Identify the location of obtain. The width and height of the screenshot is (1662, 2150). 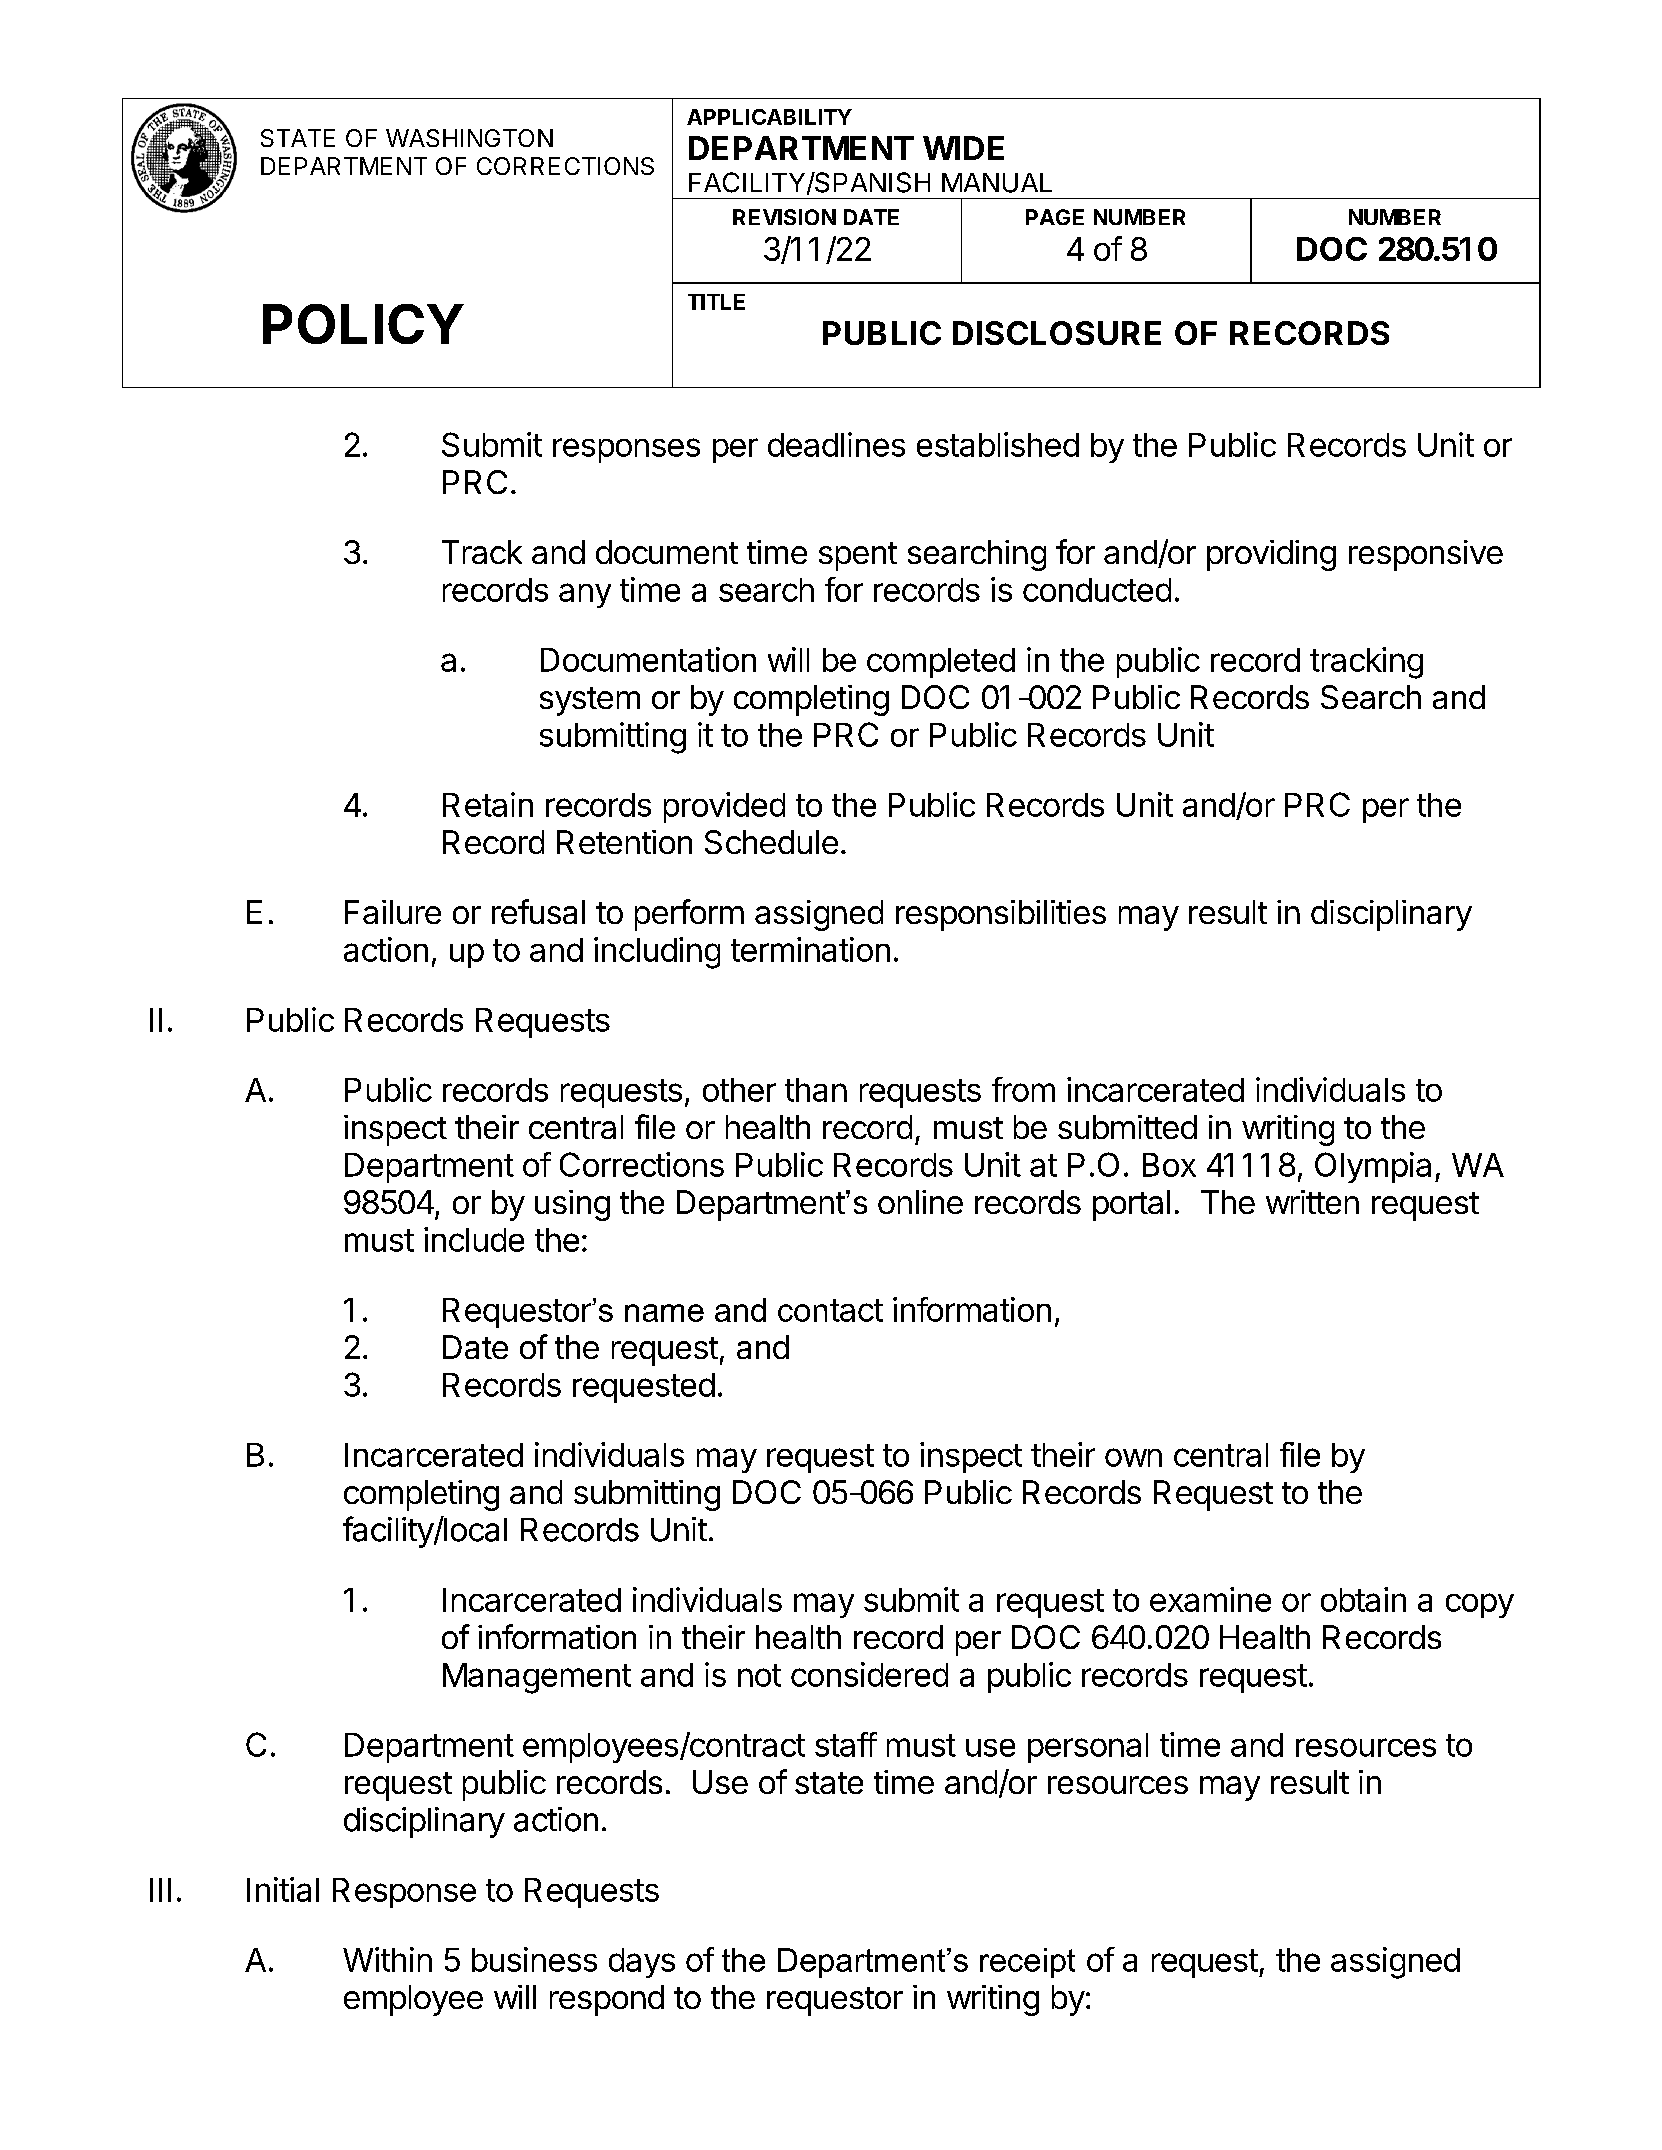
(1363, 1599).
